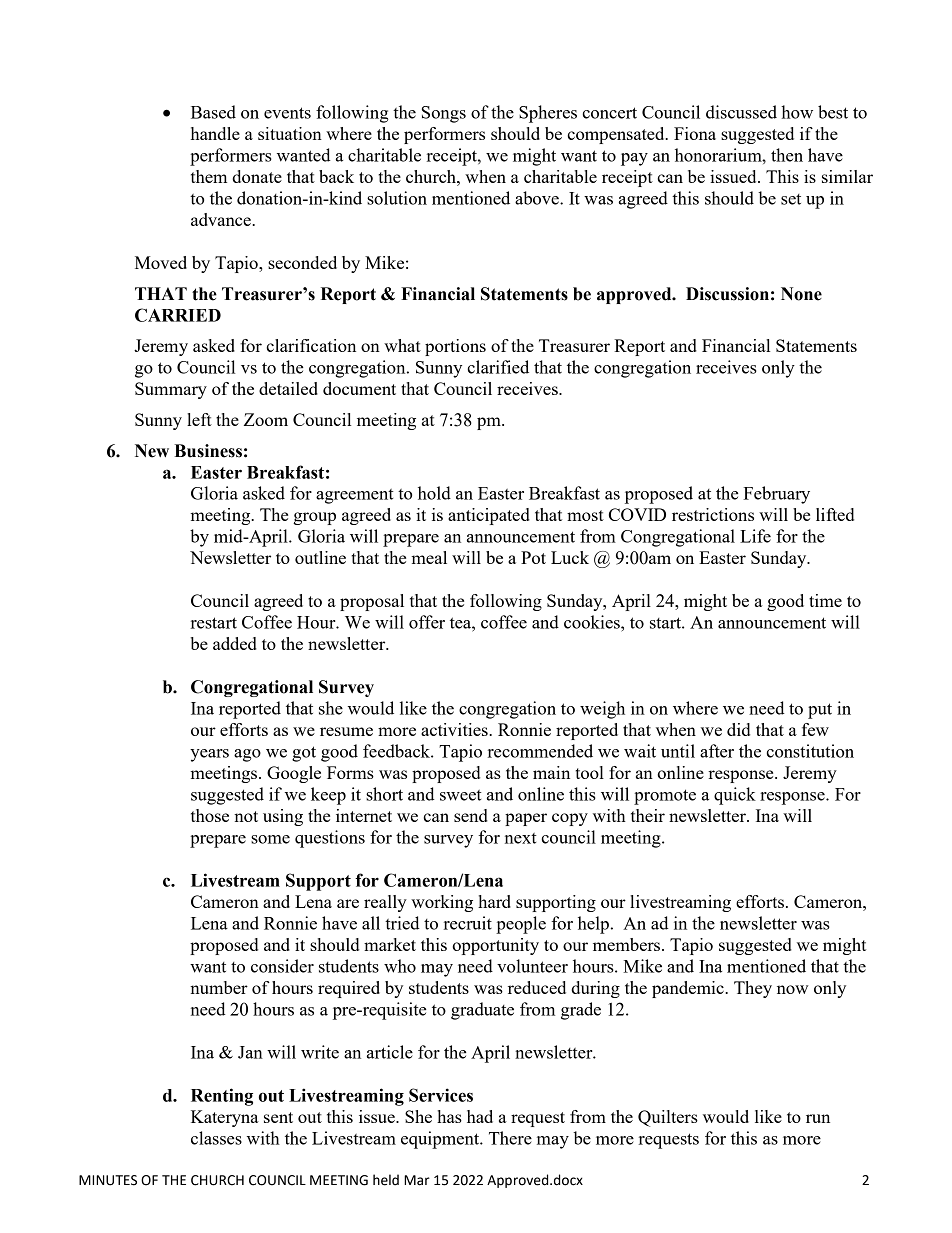 The width and height of the document is (952, 1233). What do you see at coordinates (444, 114) in the document?
I see `Songs` at bounding box center [444, 114].
